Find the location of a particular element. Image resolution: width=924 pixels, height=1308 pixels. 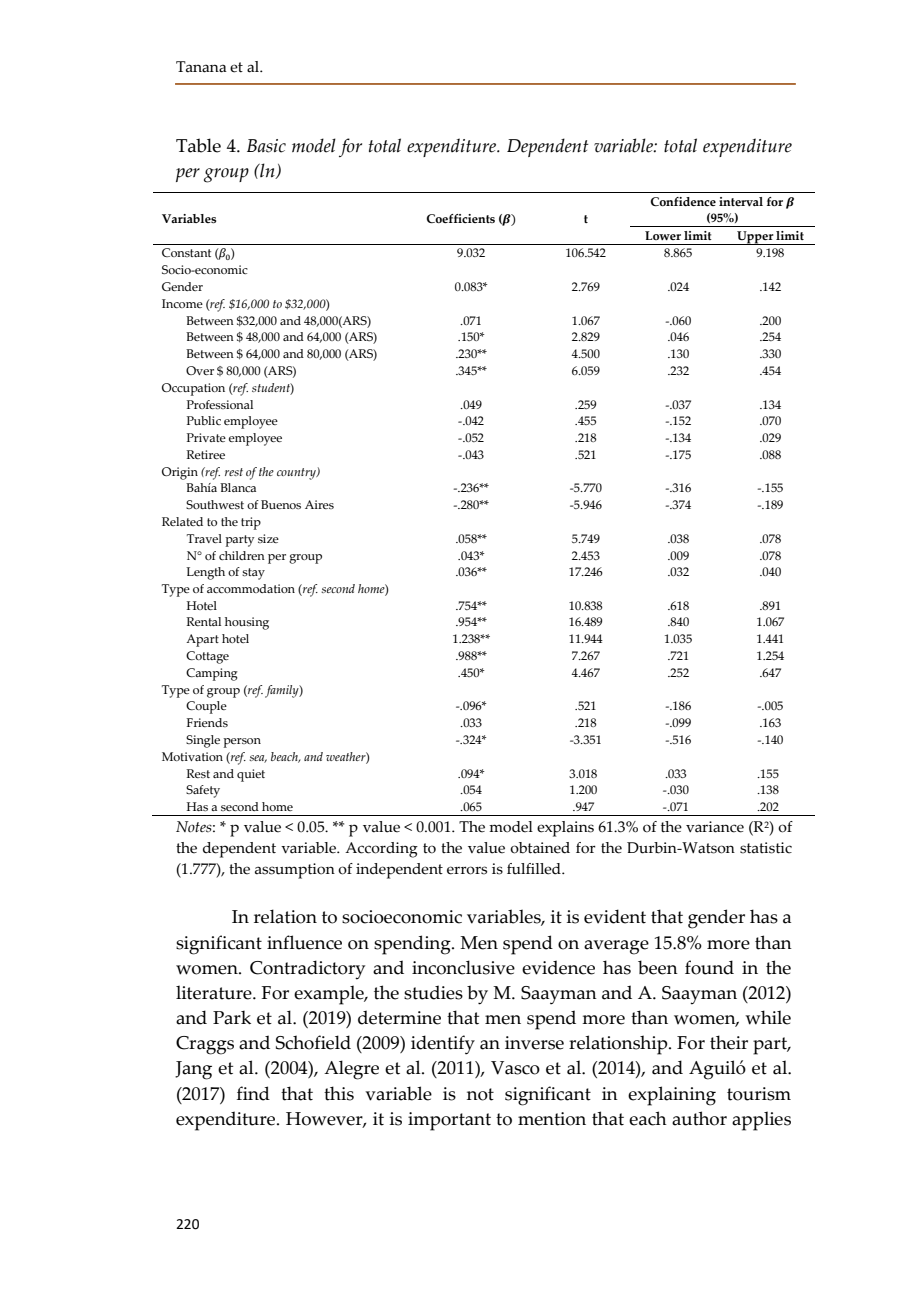

quiet is located at coordinates (251, 775).
